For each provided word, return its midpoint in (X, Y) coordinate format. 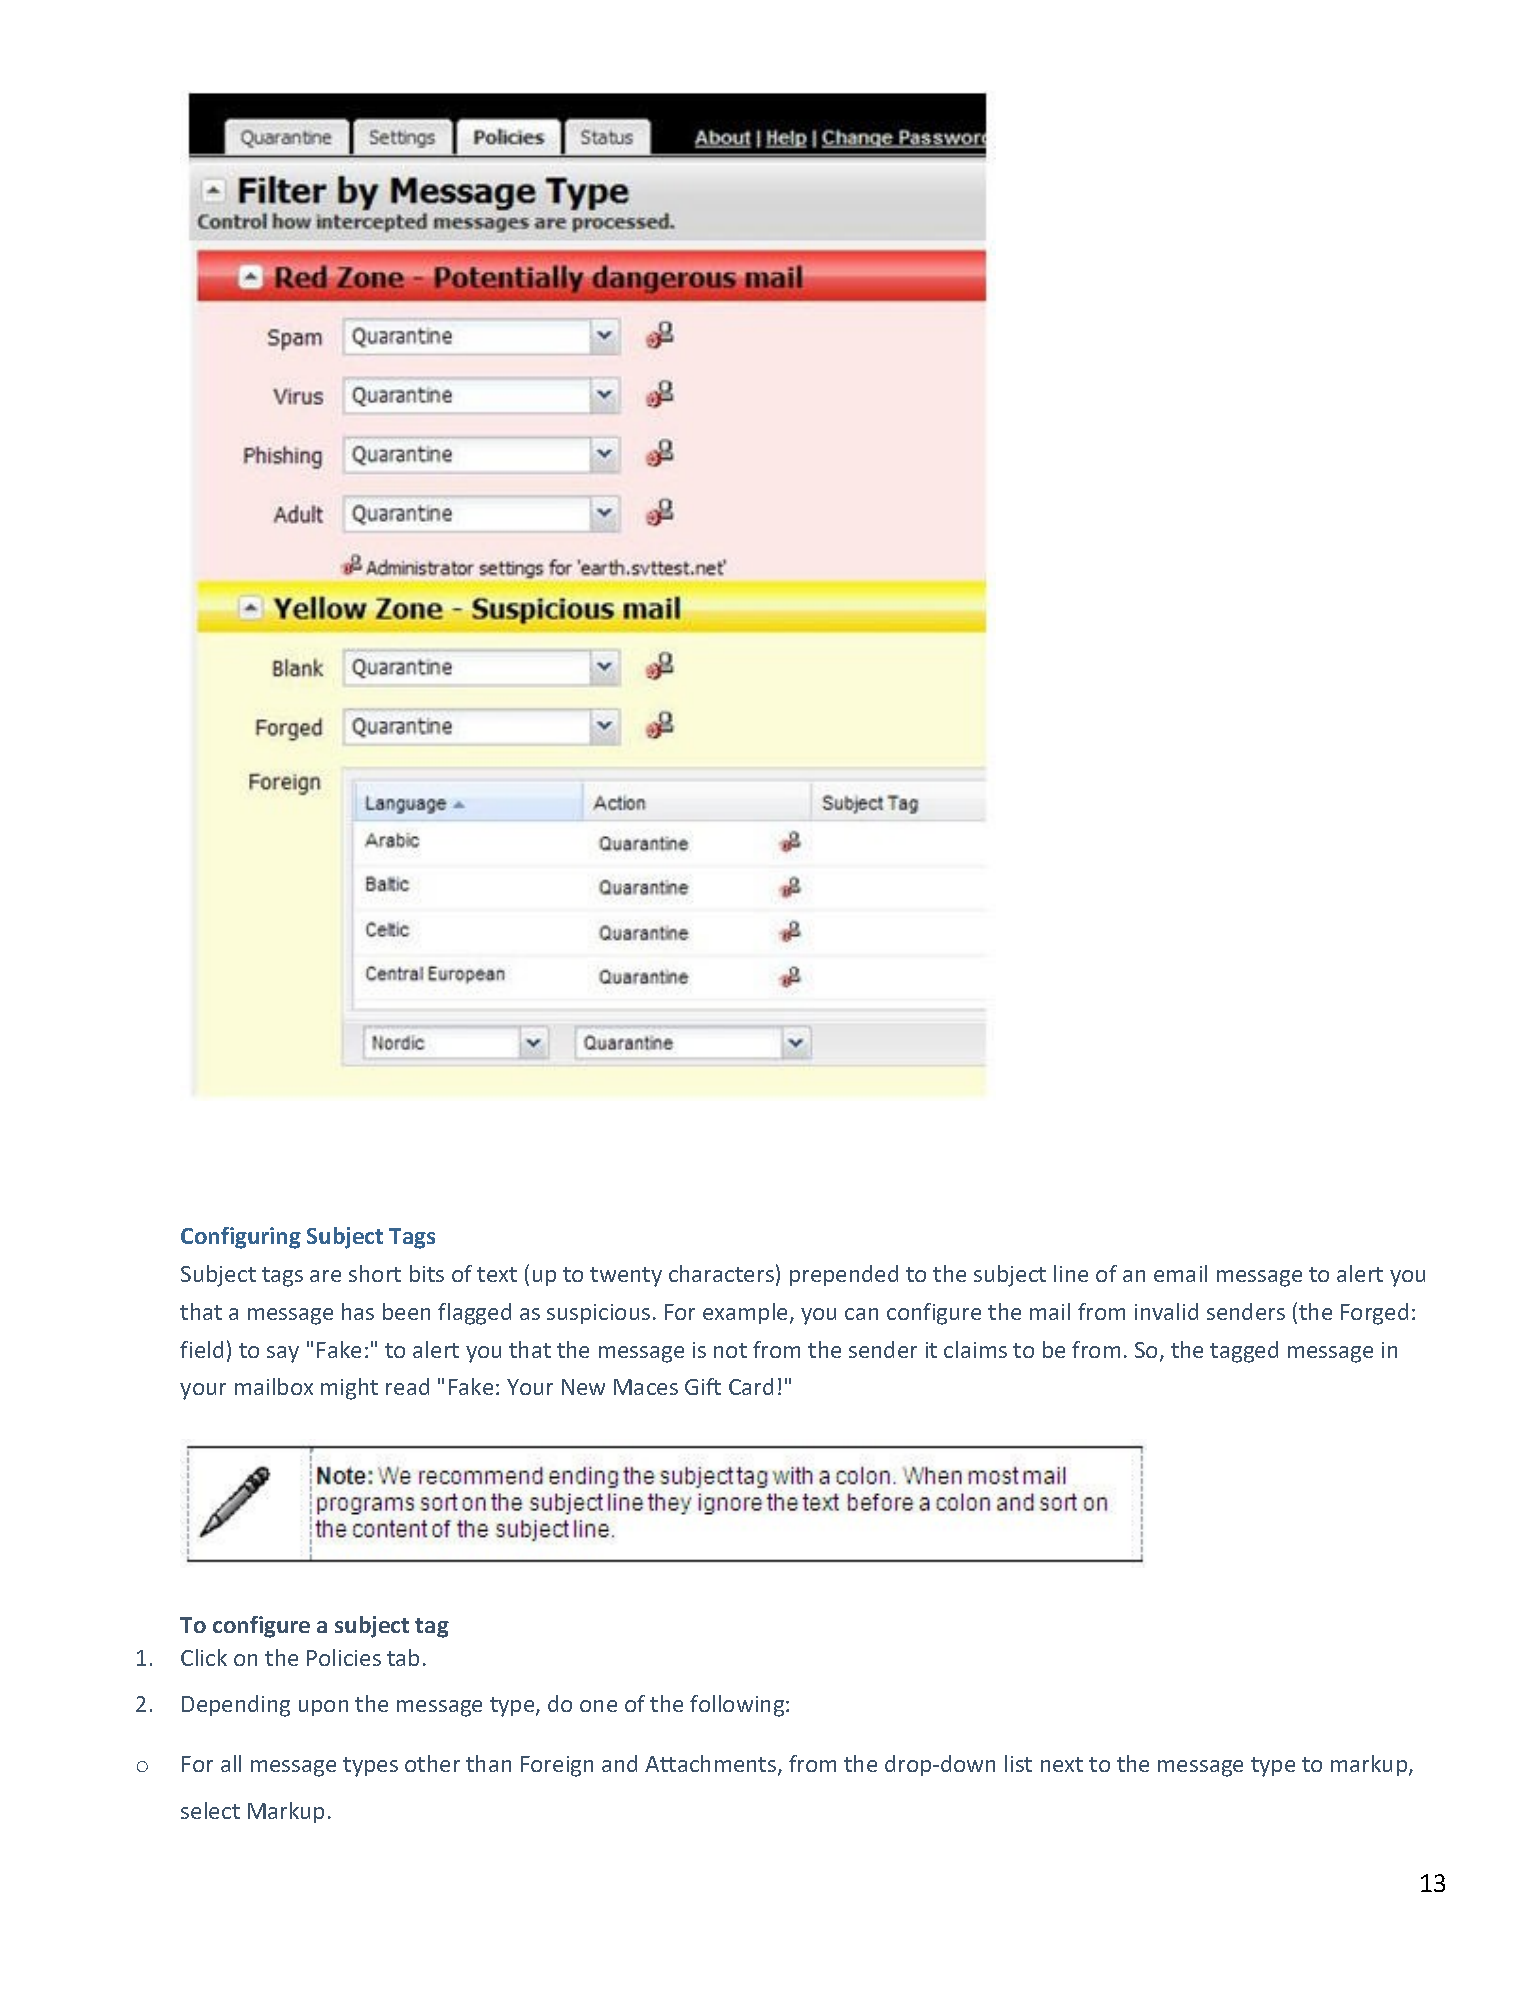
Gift (703, 1386)
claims (975, 1349)
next (1062, 1764)
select (210, 1810)
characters (721, 1273)
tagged (1244, 1352)
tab (403, 1657)
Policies (344, 1657)
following (738, 1706)
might (349, 1389)
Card (751, 1386)
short (375, 1273)
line (1071, 1273)
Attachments (712, 1765)
